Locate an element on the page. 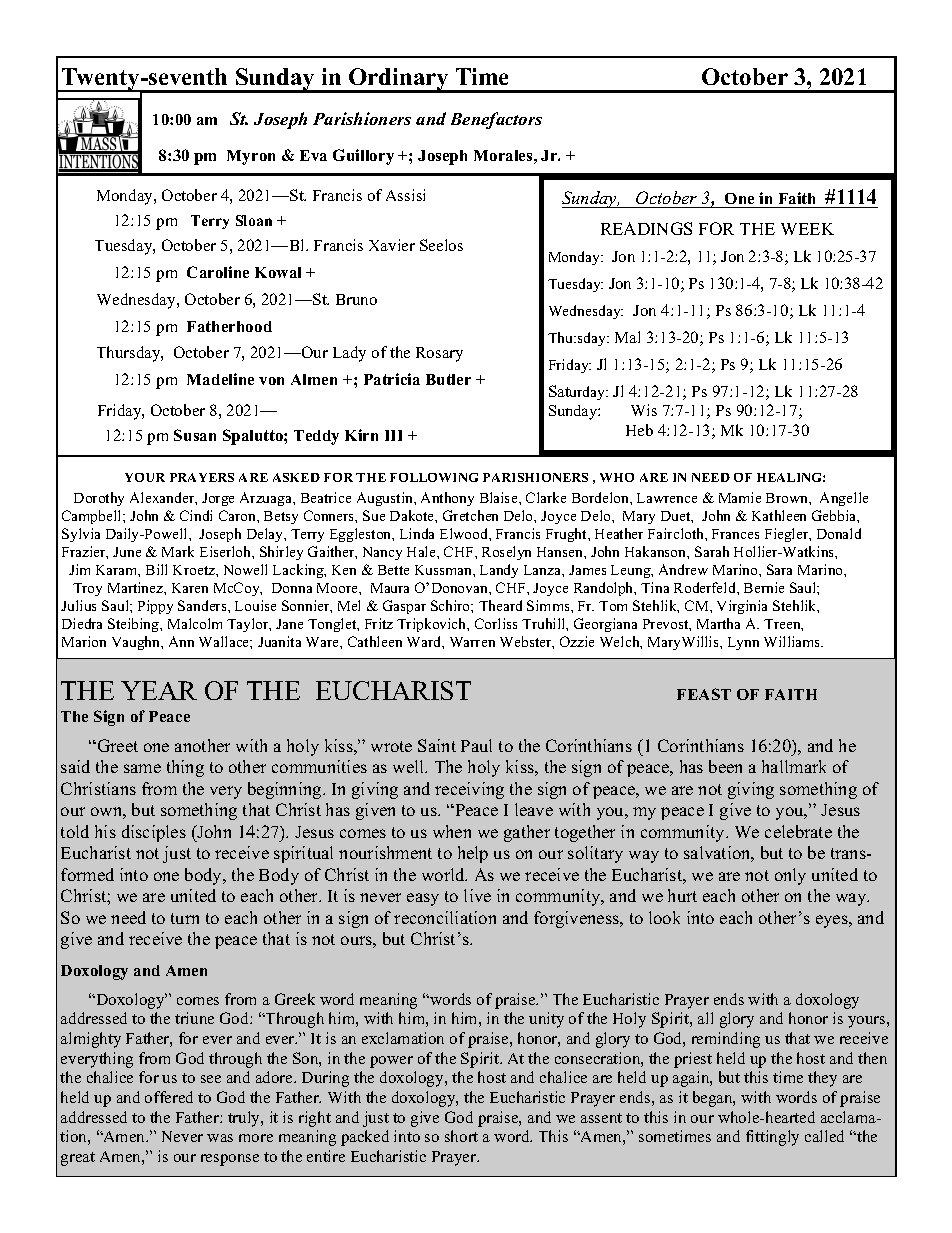 The width and height of the document is (952, 1233). Warren is located at coordinates (472, 642).
